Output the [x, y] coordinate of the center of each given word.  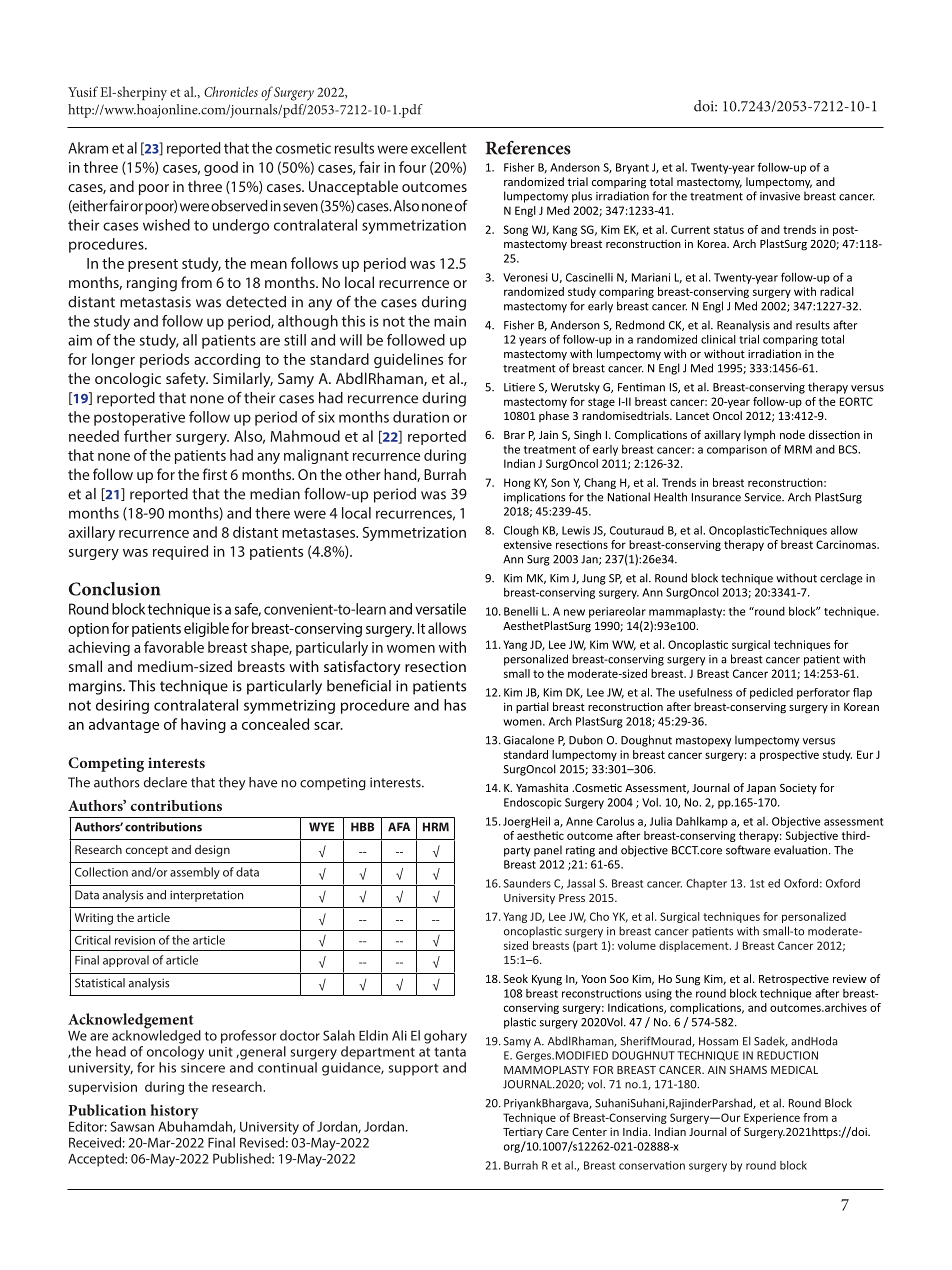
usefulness [705, 692]
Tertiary [523, 1133]
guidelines [408, 360]
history [174, 1113]
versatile [440, 609]
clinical [718, 339]
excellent [439, 148]
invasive [780, 196]
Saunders [527, 883]
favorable [174, 647]
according [227, 360]
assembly [195, 873]
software [748, 850]
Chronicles [231, 91]
